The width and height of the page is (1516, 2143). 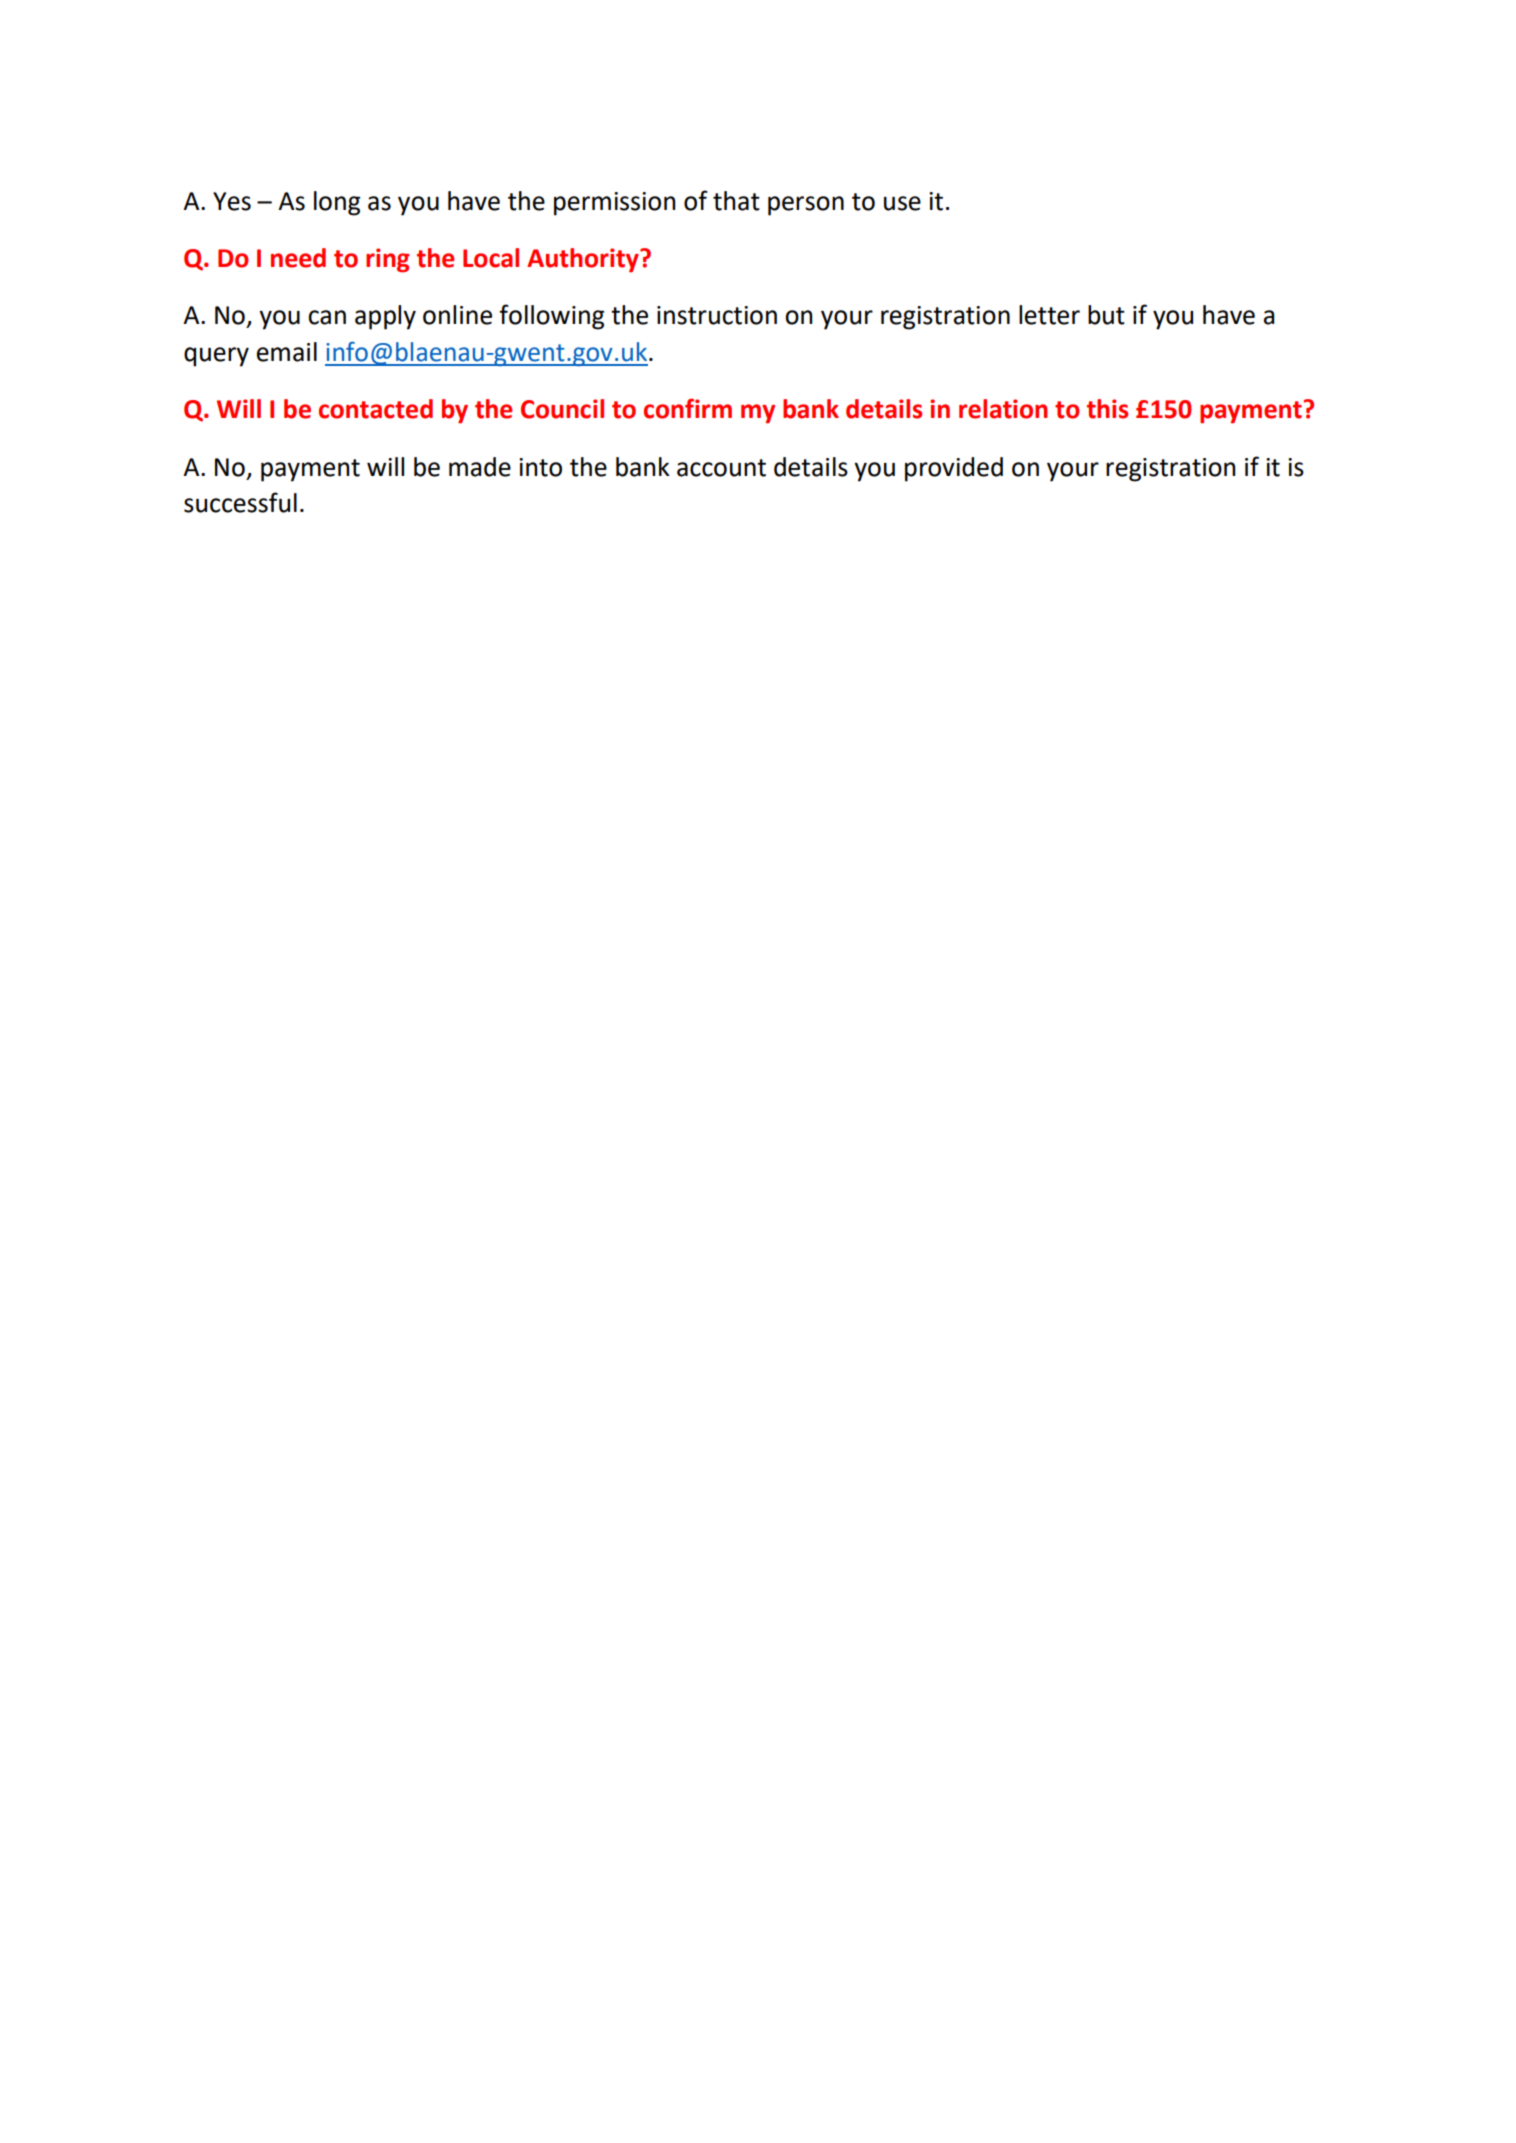 What do you see at coordinates (376, 409) in the page?
I see `contacted` at bounding box center [376, 409].
